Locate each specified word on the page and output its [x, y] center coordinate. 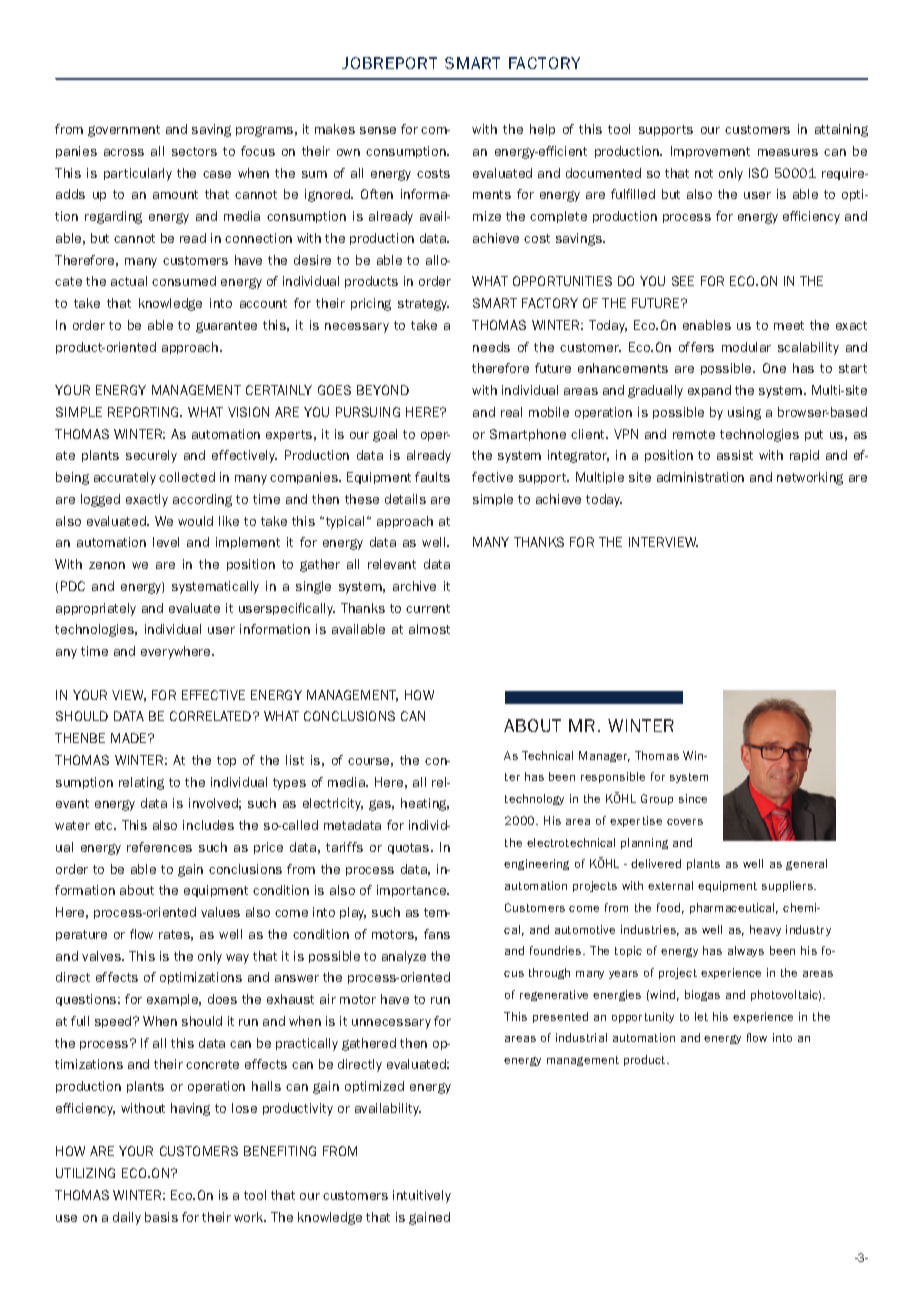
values [220, 912]
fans [437, 934]
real [511, 412]
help [542, 130]
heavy [765, 930]
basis [161, 1217]
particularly [138, 174]
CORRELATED [212, 716]
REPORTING [144, 412]
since [693, 798]
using [744, 413]
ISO [758, 173]
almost [429, 629]
